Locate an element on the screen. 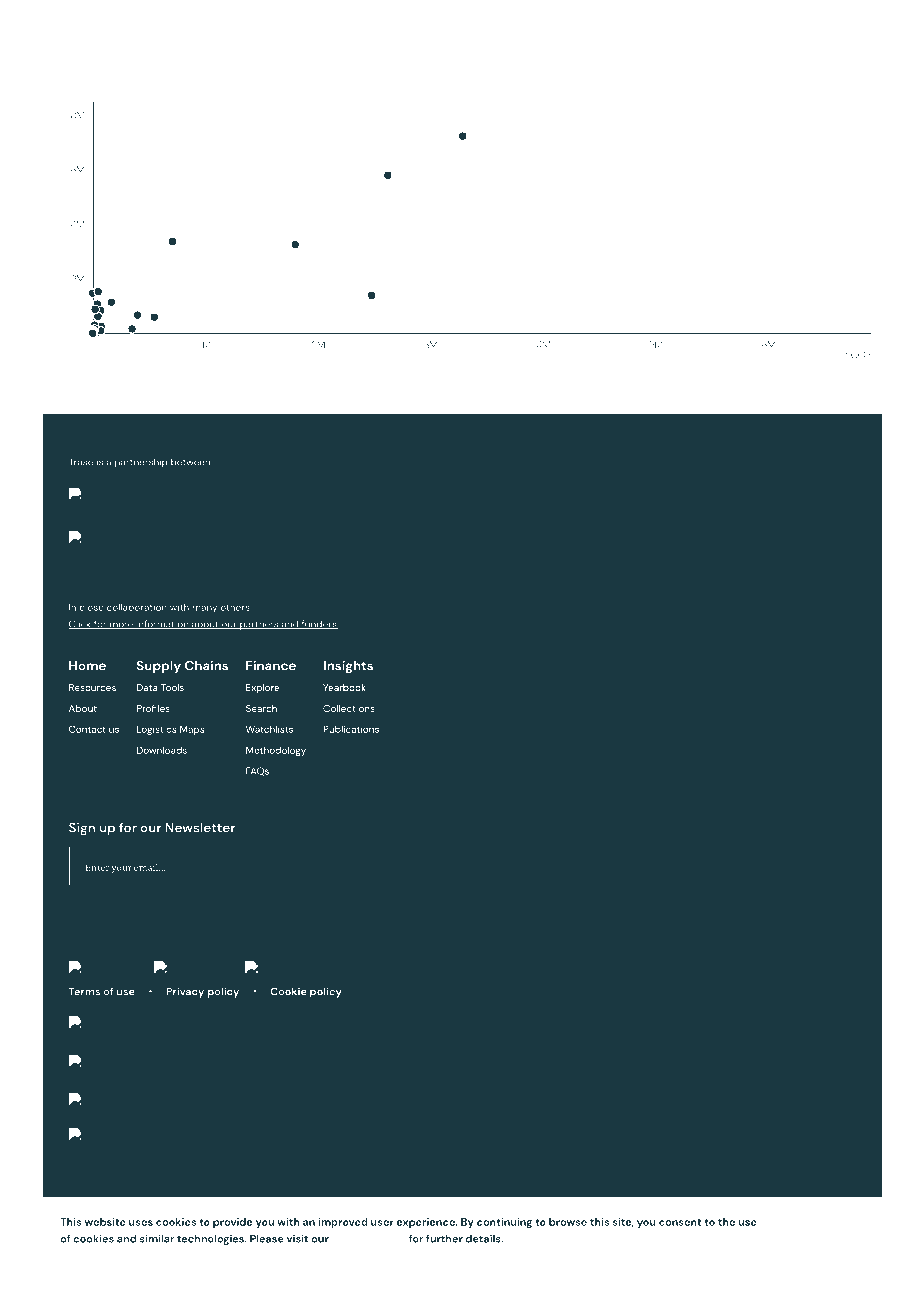 The image size is (924, 1308). experience is located at coordinates (427, 1223).
